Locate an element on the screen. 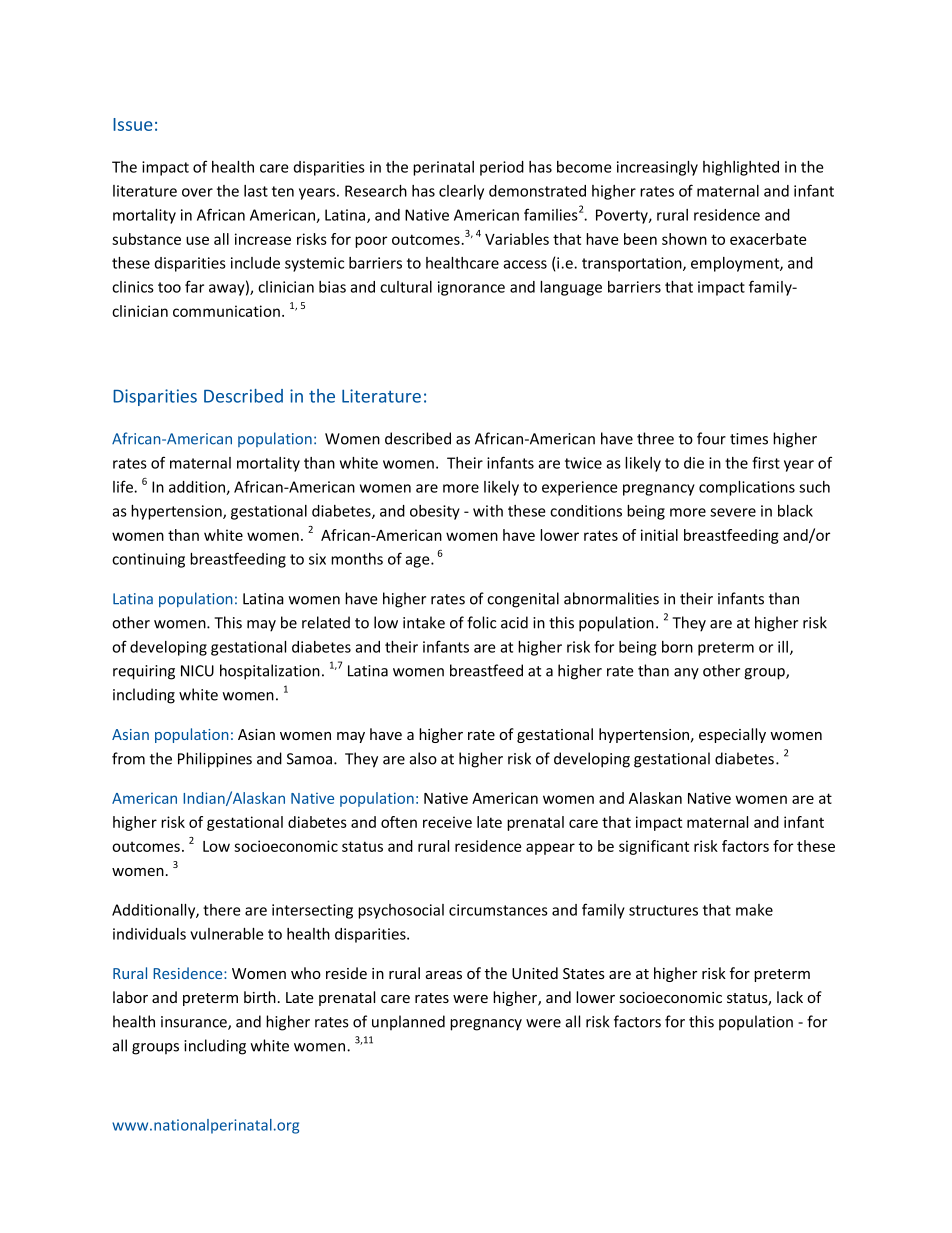  insurance is located at coordinates (195, 1023).
